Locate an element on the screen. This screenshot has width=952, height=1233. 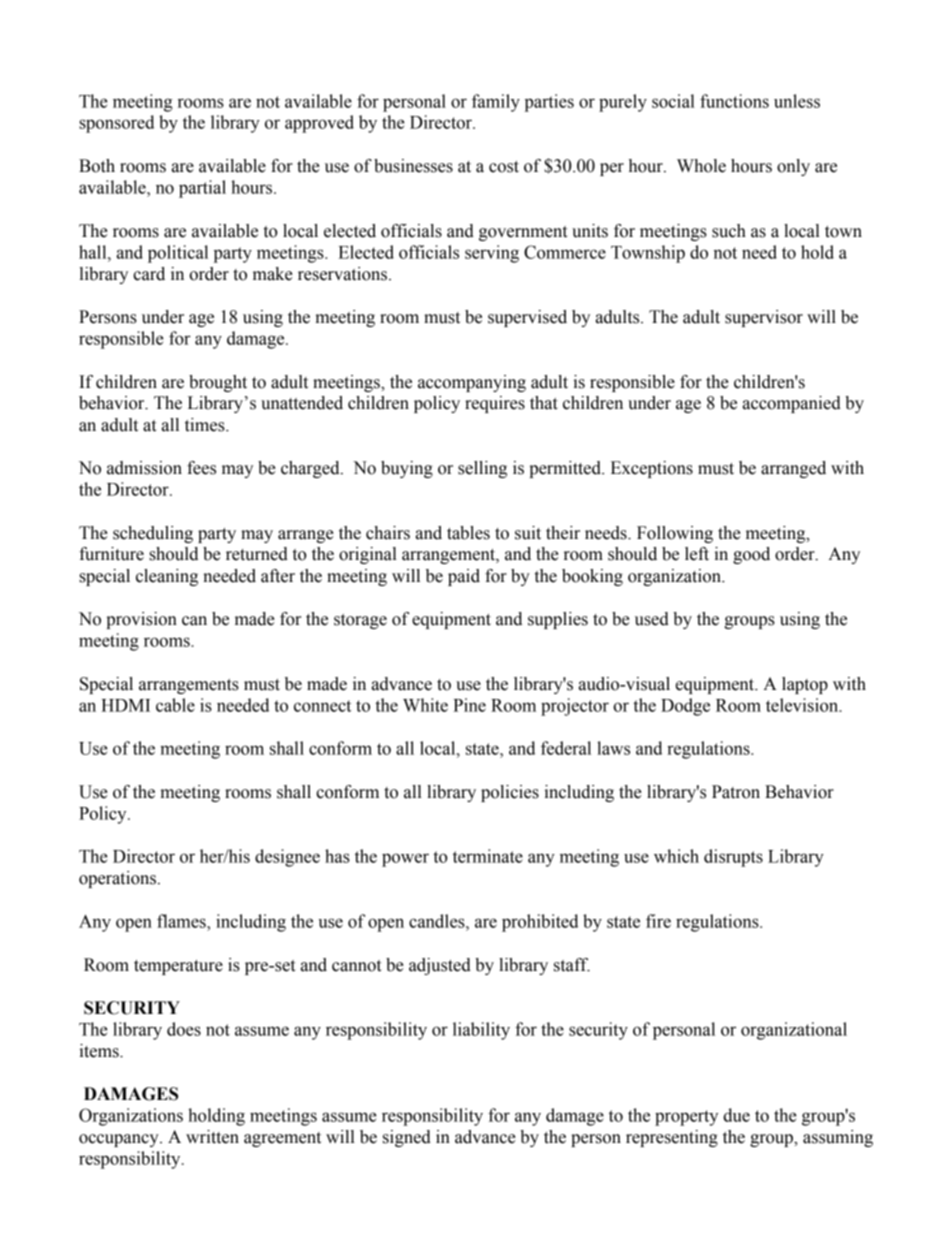
functions is located at coordinates (734, 101).
